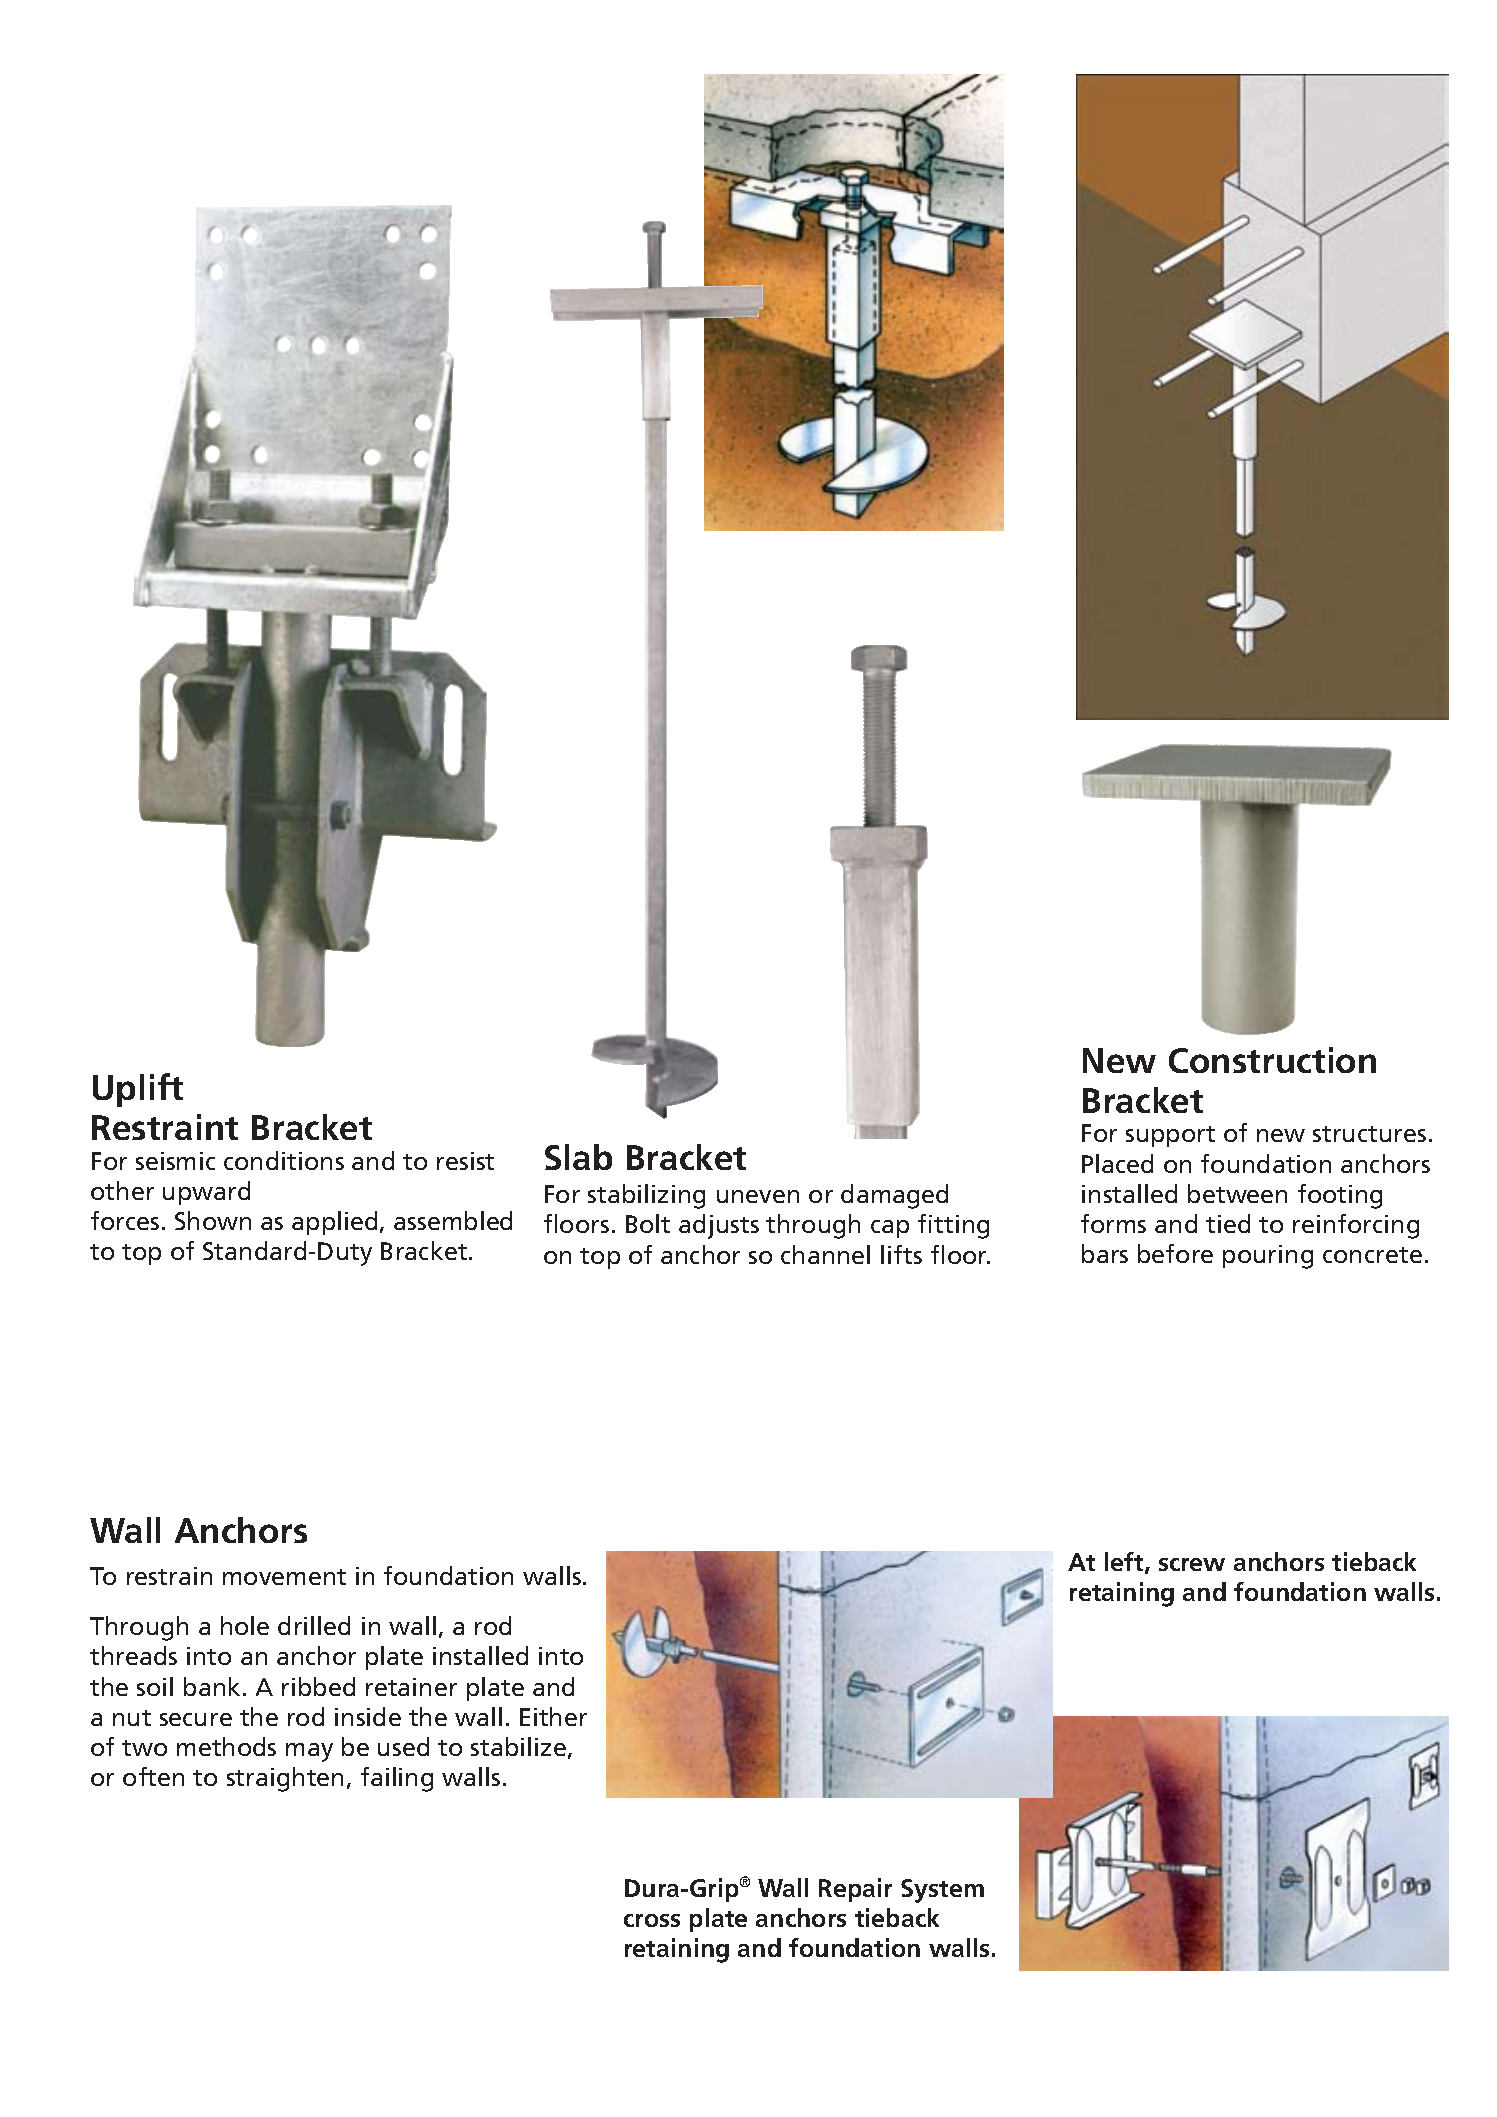 The image size is (1497, 2117). Describe the element at coordinates (1272, 1060) in the screenshot. I see `Construction` at that location.
